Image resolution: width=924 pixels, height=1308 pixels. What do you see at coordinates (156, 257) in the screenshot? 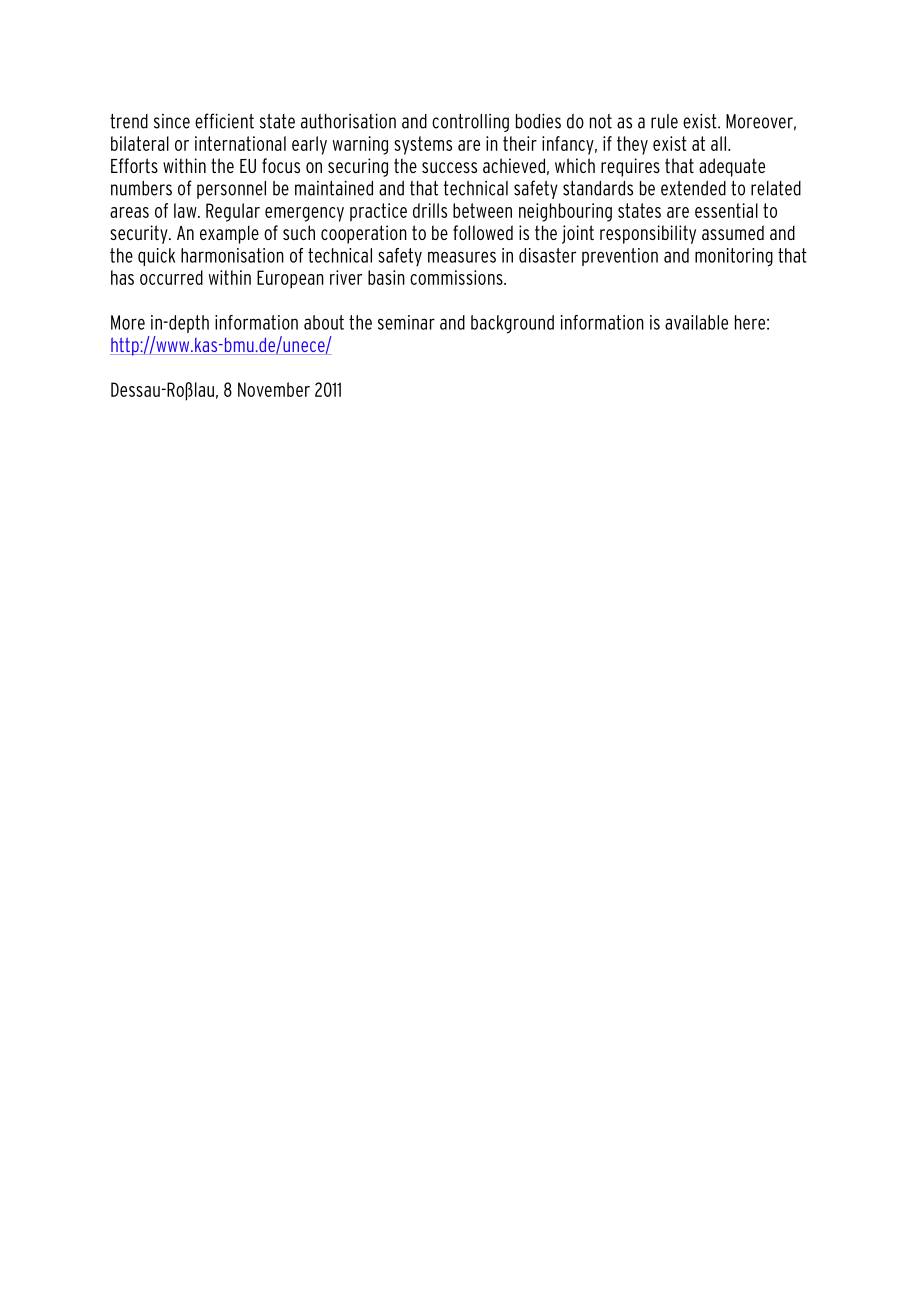
I see `quick` at bounding box center [156, 257].
